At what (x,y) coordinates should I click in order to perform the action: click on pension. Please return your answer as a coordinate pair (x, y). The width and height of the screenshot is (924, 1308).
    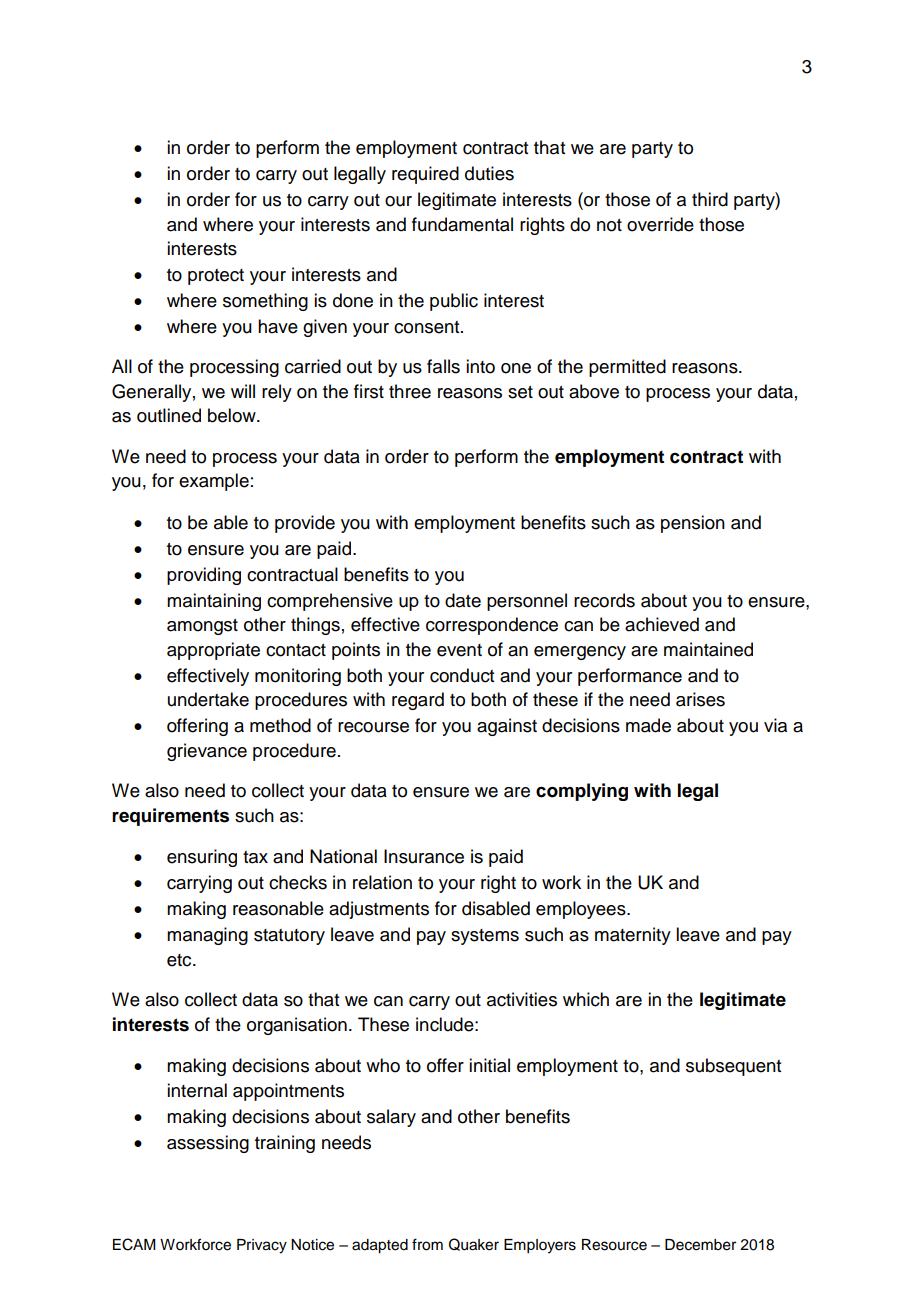
    Looking at the image, I should click on (693, 524).
